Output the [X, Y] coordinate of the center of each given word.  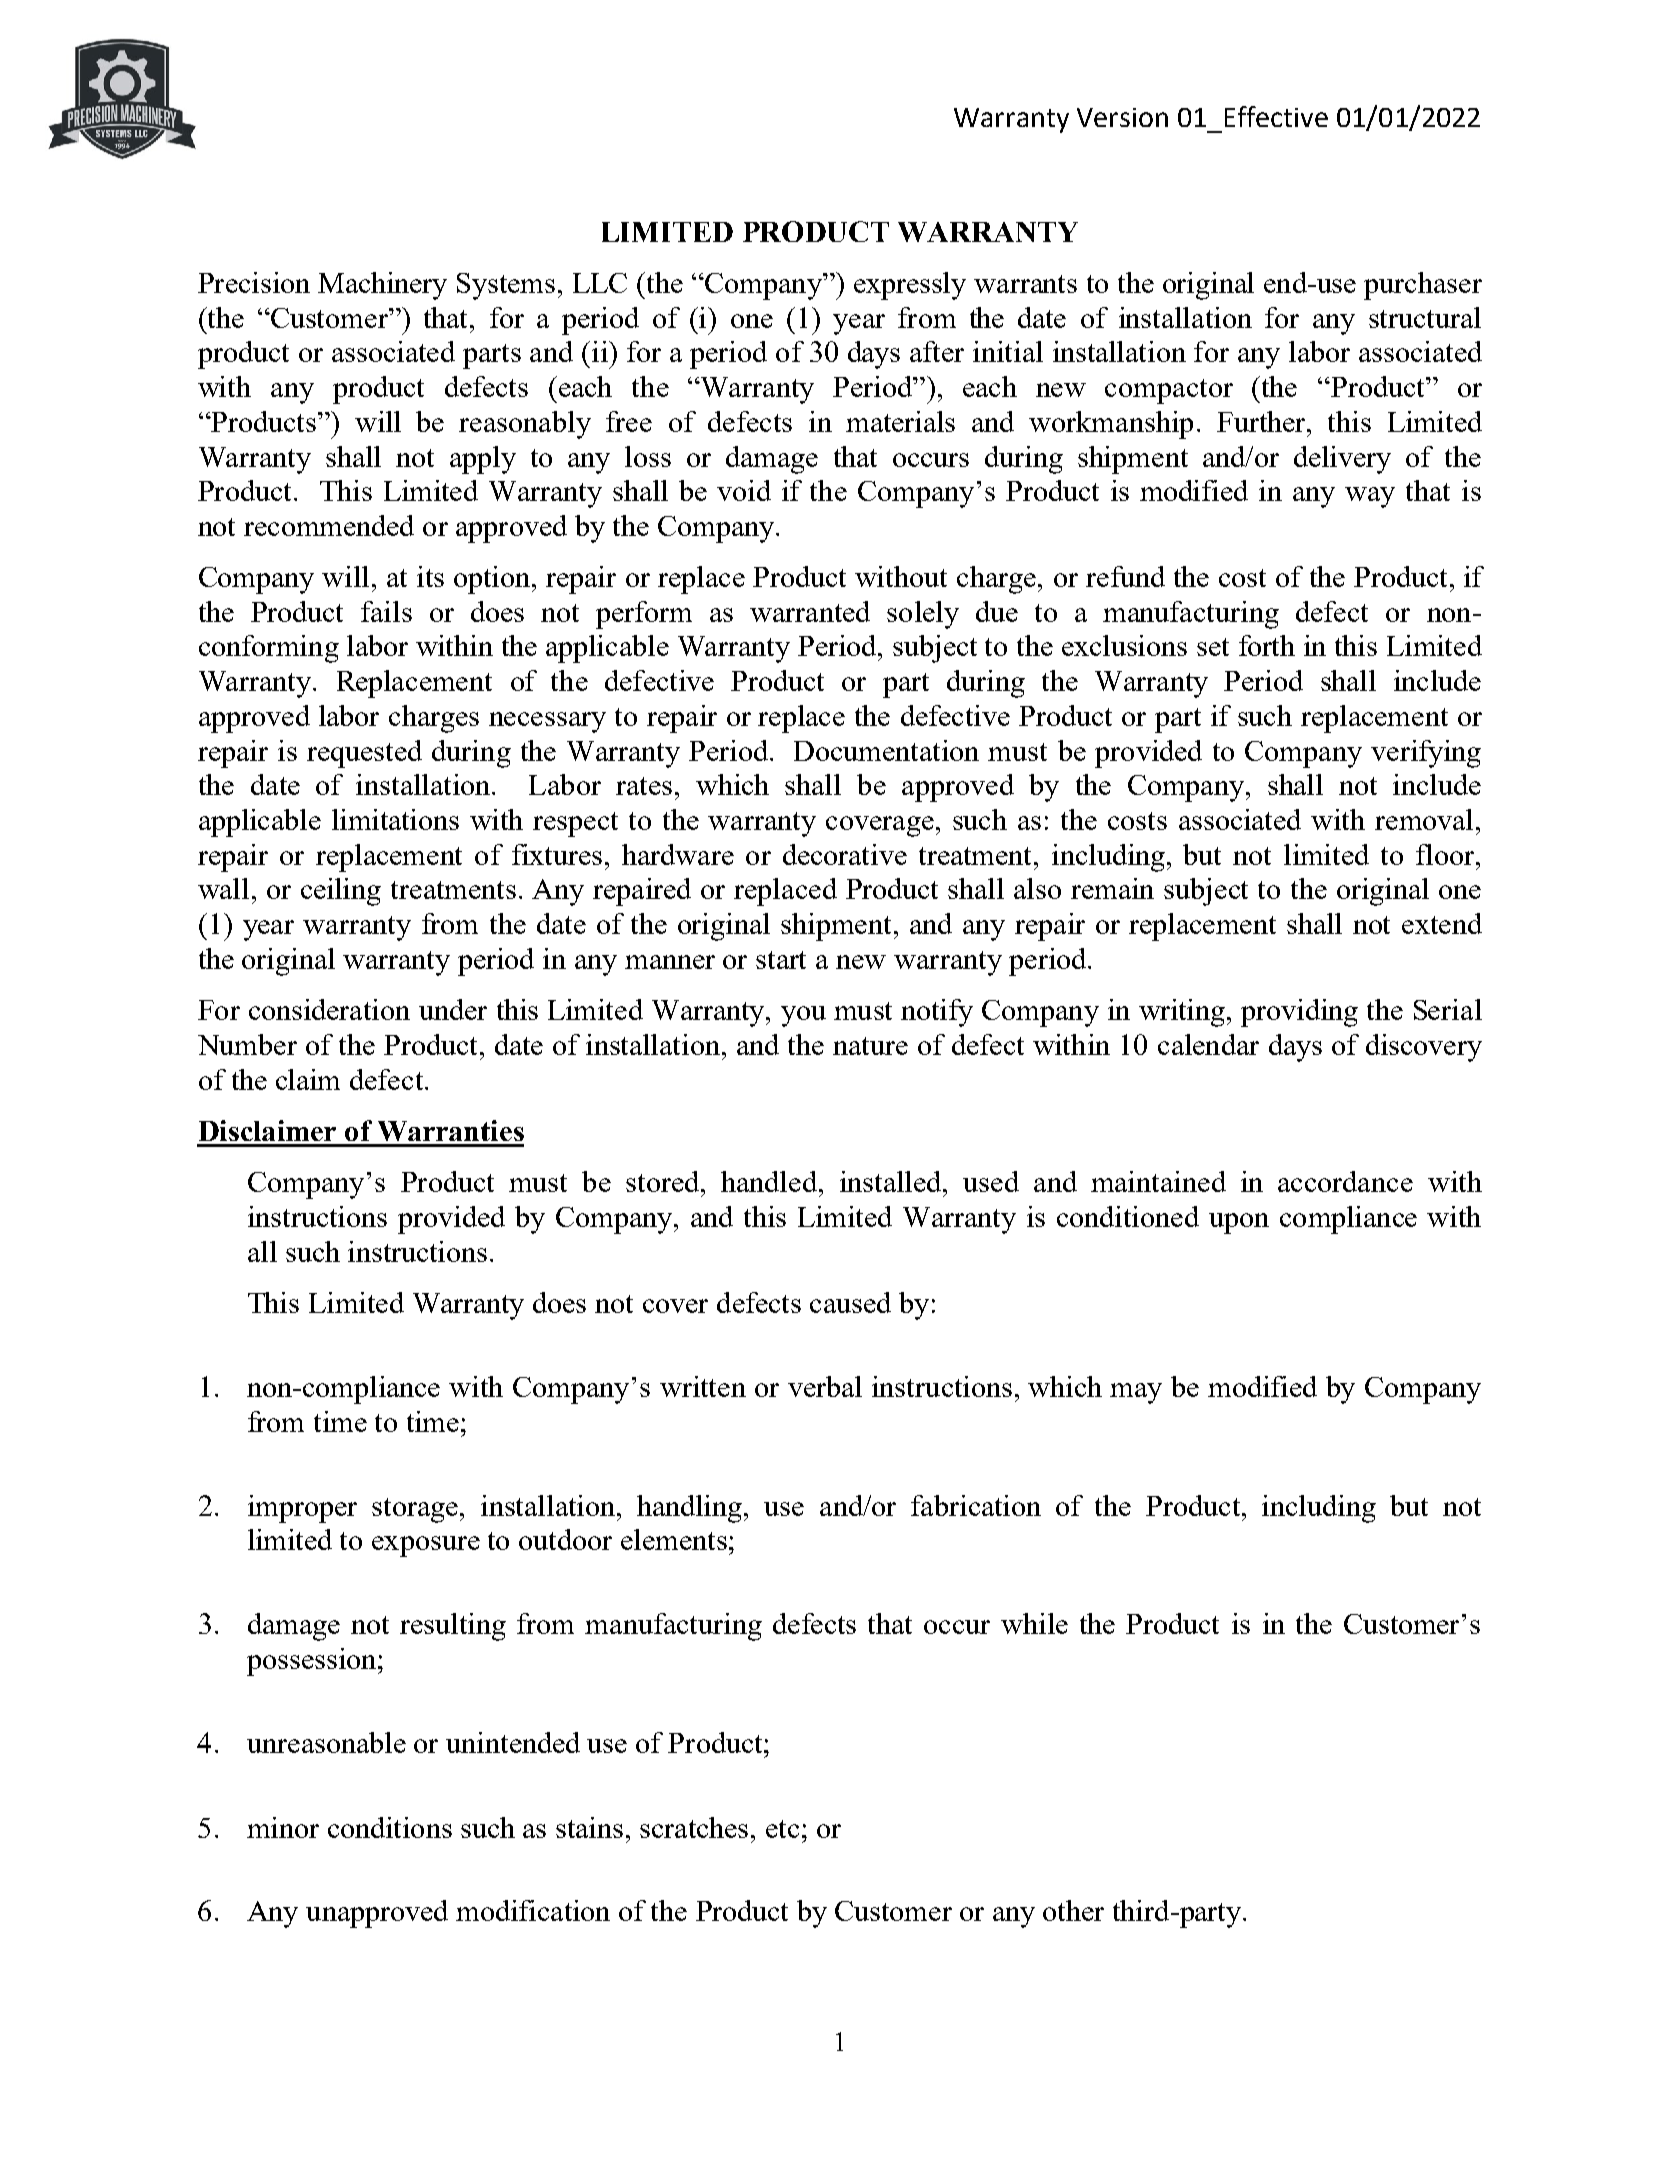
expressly [910, 286]
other [1073, 1910]
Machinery [382, 286]
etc [782, 1829]
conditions [390, 1827]
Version [1122, 117]
